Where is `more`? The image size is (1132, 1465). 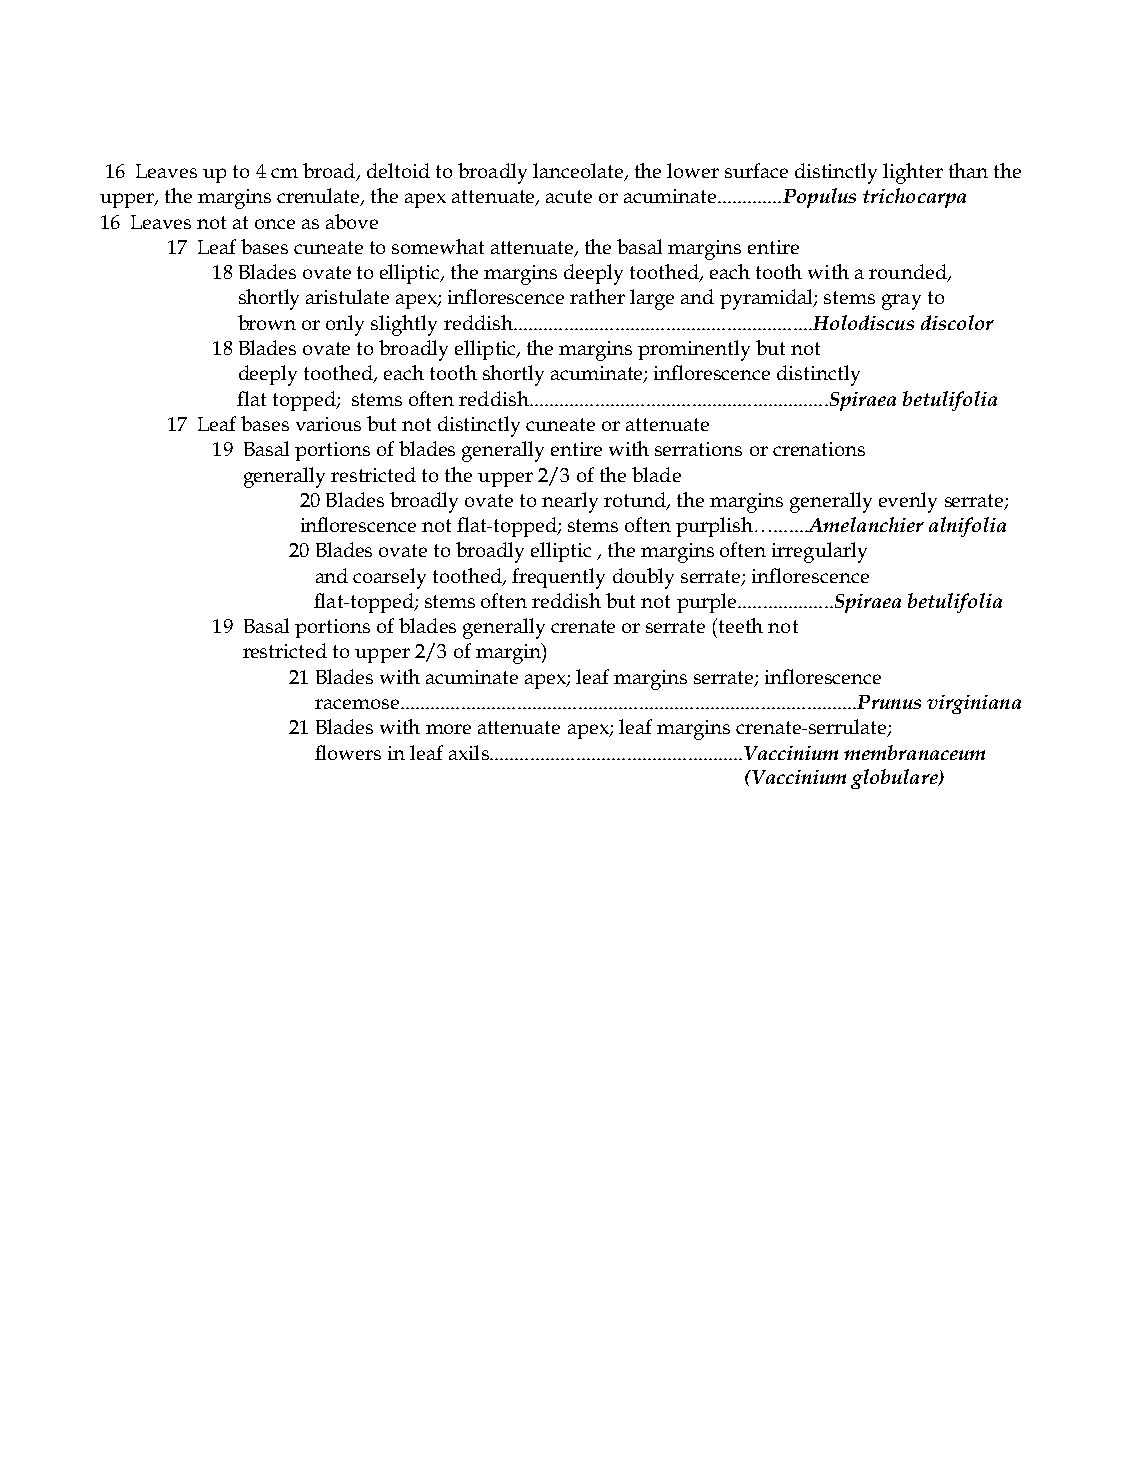
more is located at coordinates (448, 729).
